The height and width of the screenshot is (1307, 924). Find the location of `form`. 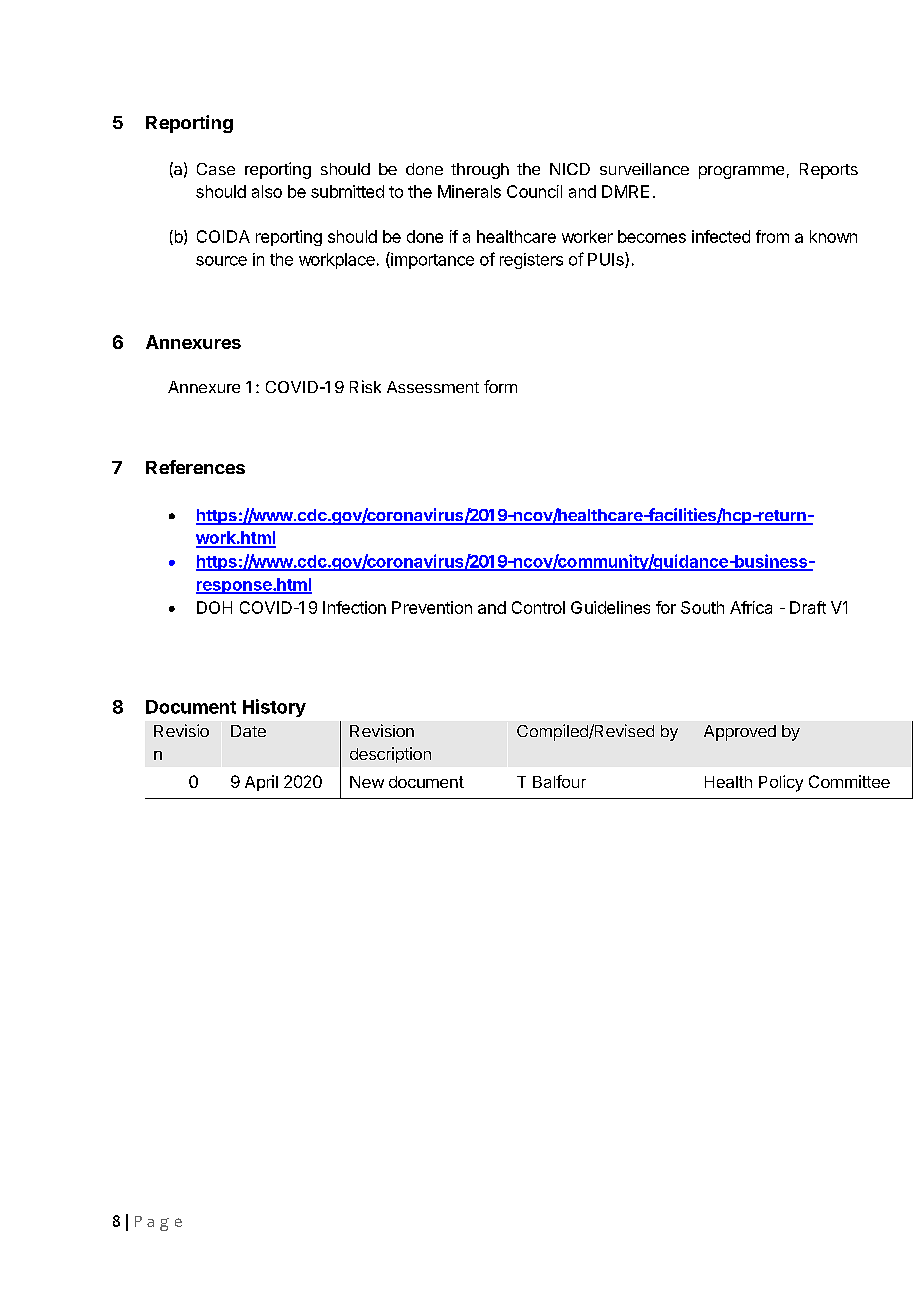

form is located at coordinates (500, 386).
